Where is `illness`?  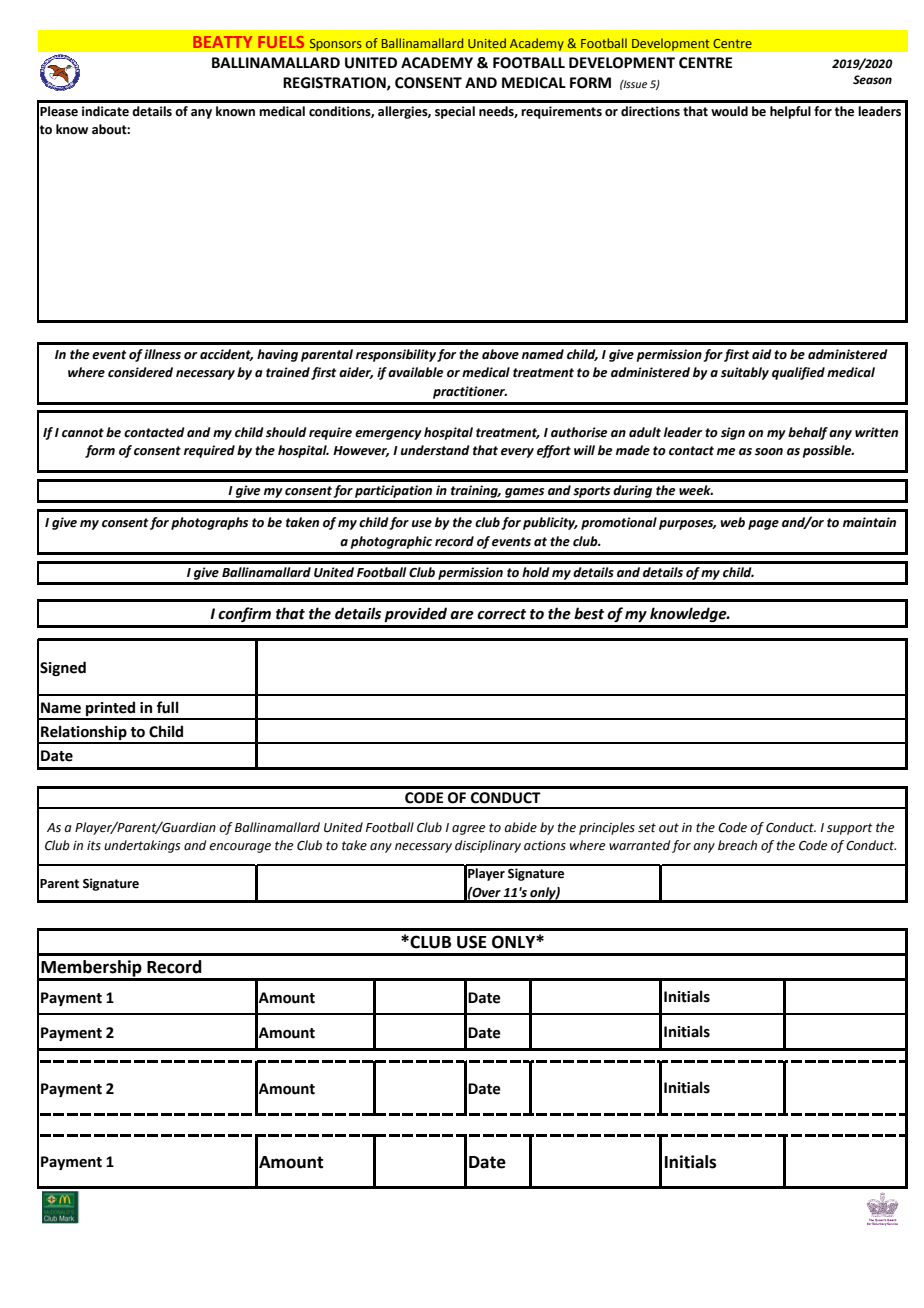
illness is located at coordinates (162, 354).
